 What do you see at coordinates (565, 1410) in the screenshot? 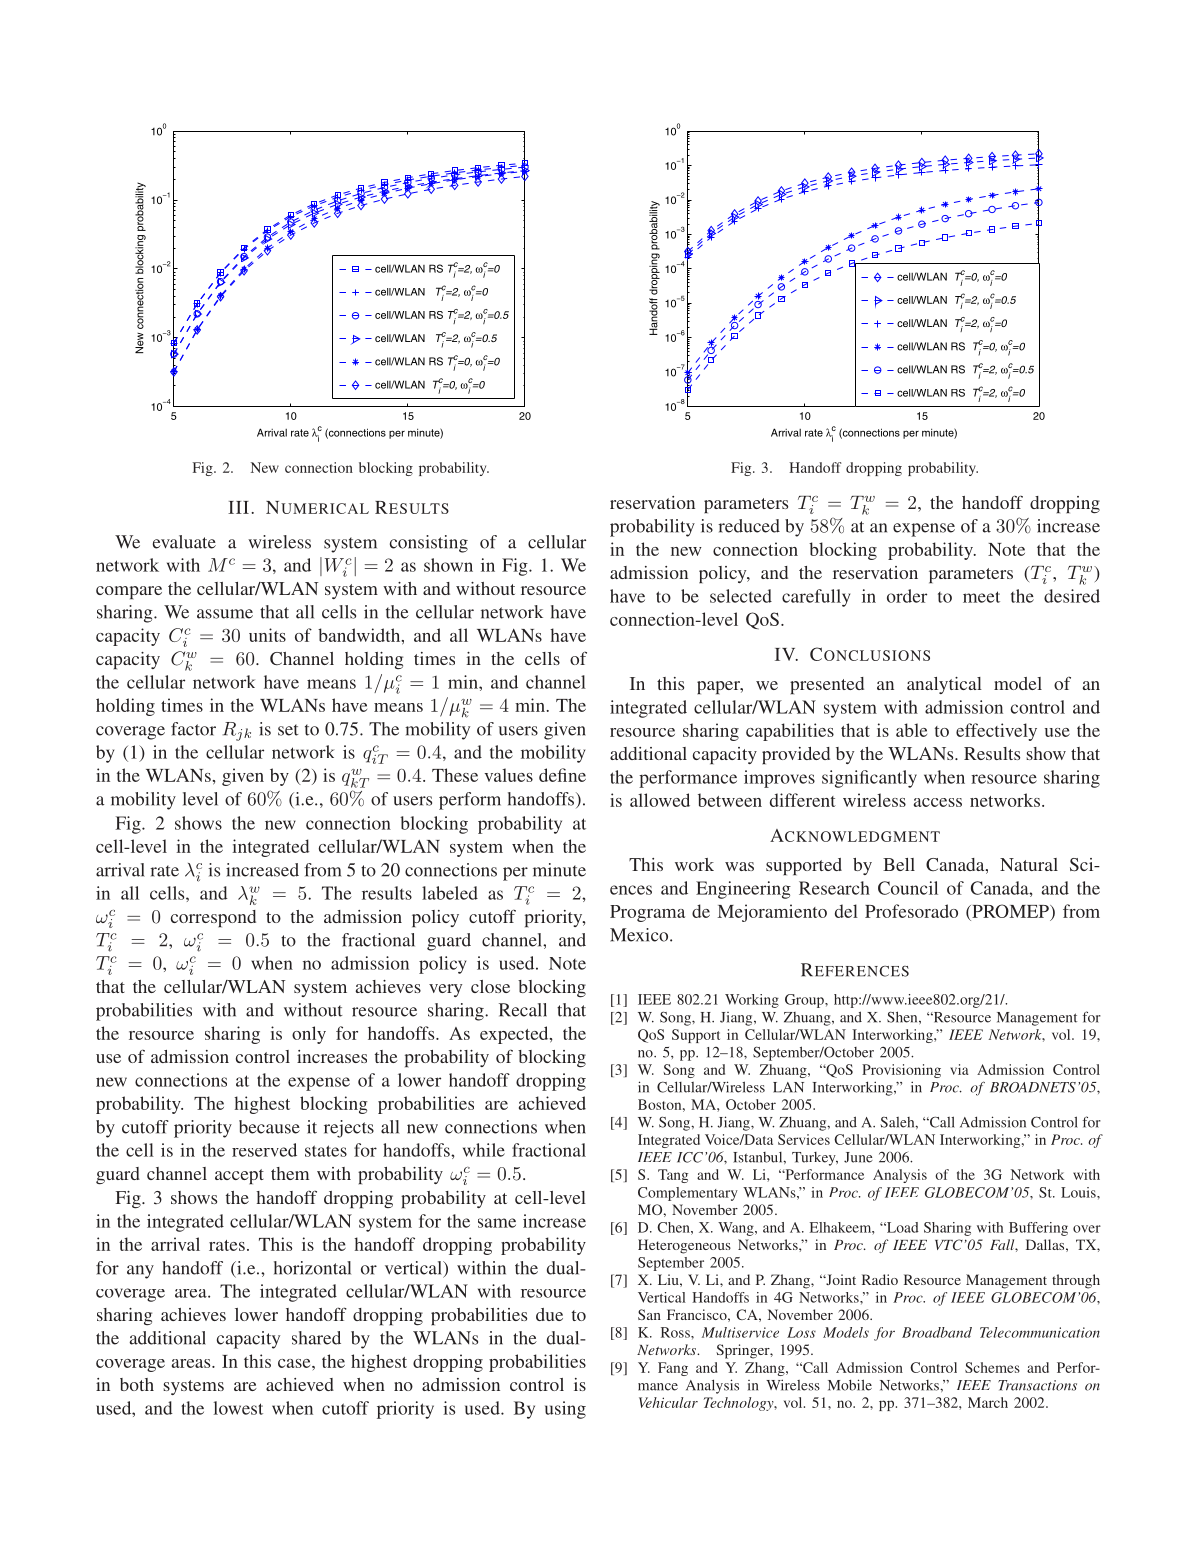
I see `using` at bounding box center [565, 1410].
